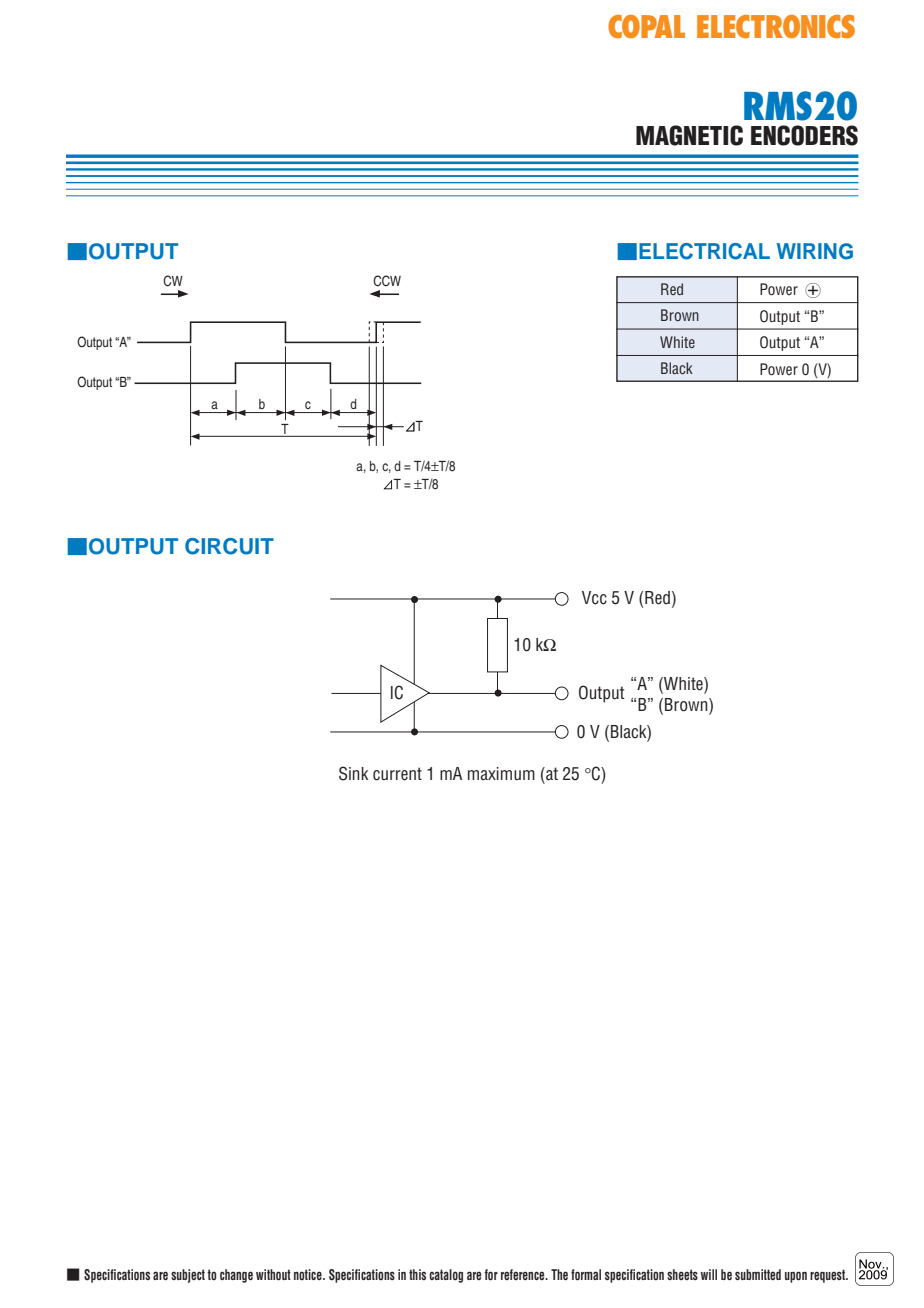 The width and height of the screenshot is (924, 1308). I want to click on without, so click(273, 1275).
